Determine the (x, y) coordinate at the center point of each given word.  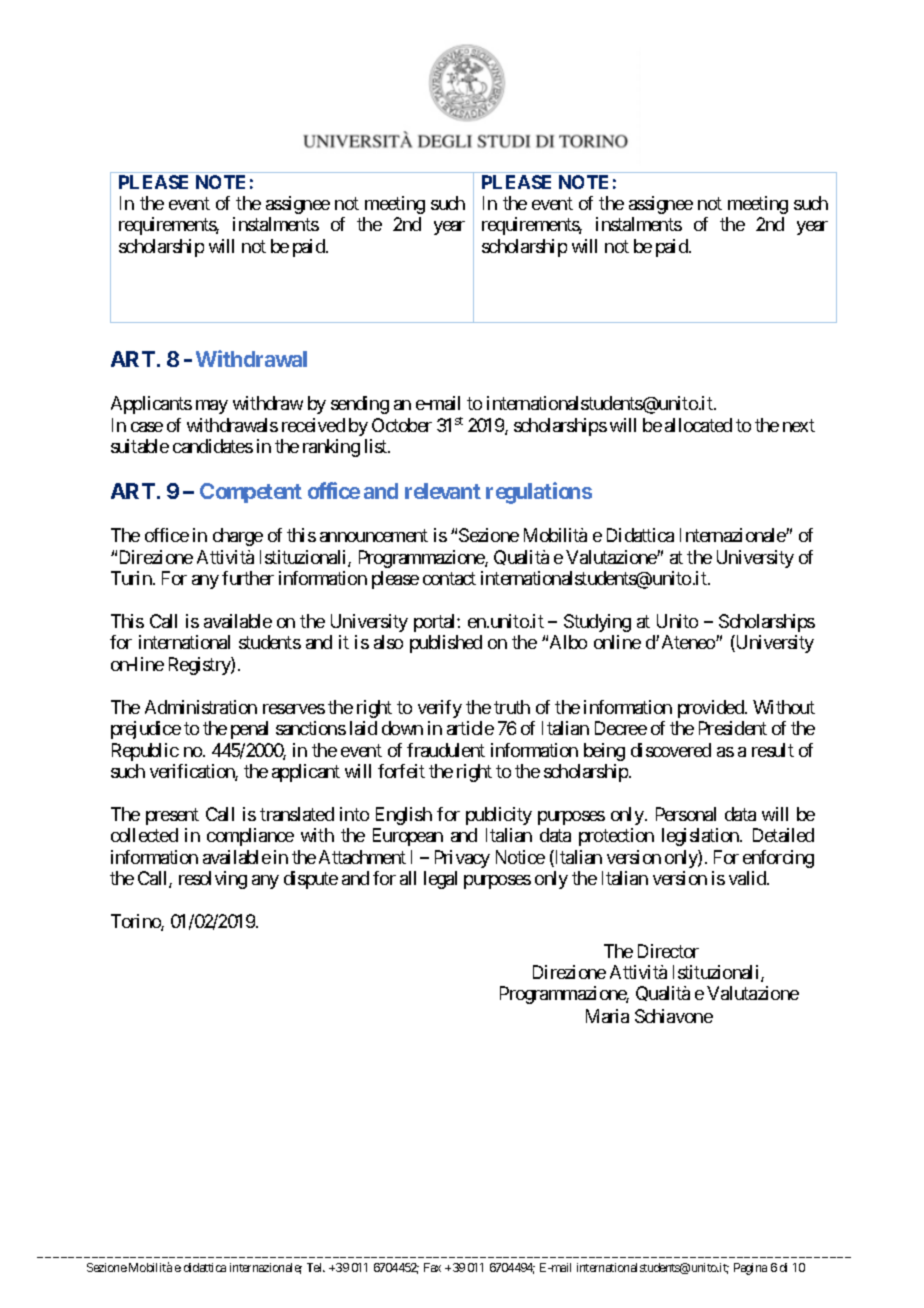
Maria (607, 1016)
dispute (311, 880)
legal (440, 880)
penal (249, 730)
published (446, 644)
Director (668, 951)
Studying (597, 623)
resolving (213, 880)
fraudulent (446, 750)
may (212, 407)
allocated (698, 425)
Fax (432, 1267)
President (733, 728)
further (248, 578)
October (402, 425)
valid (748, 878)
